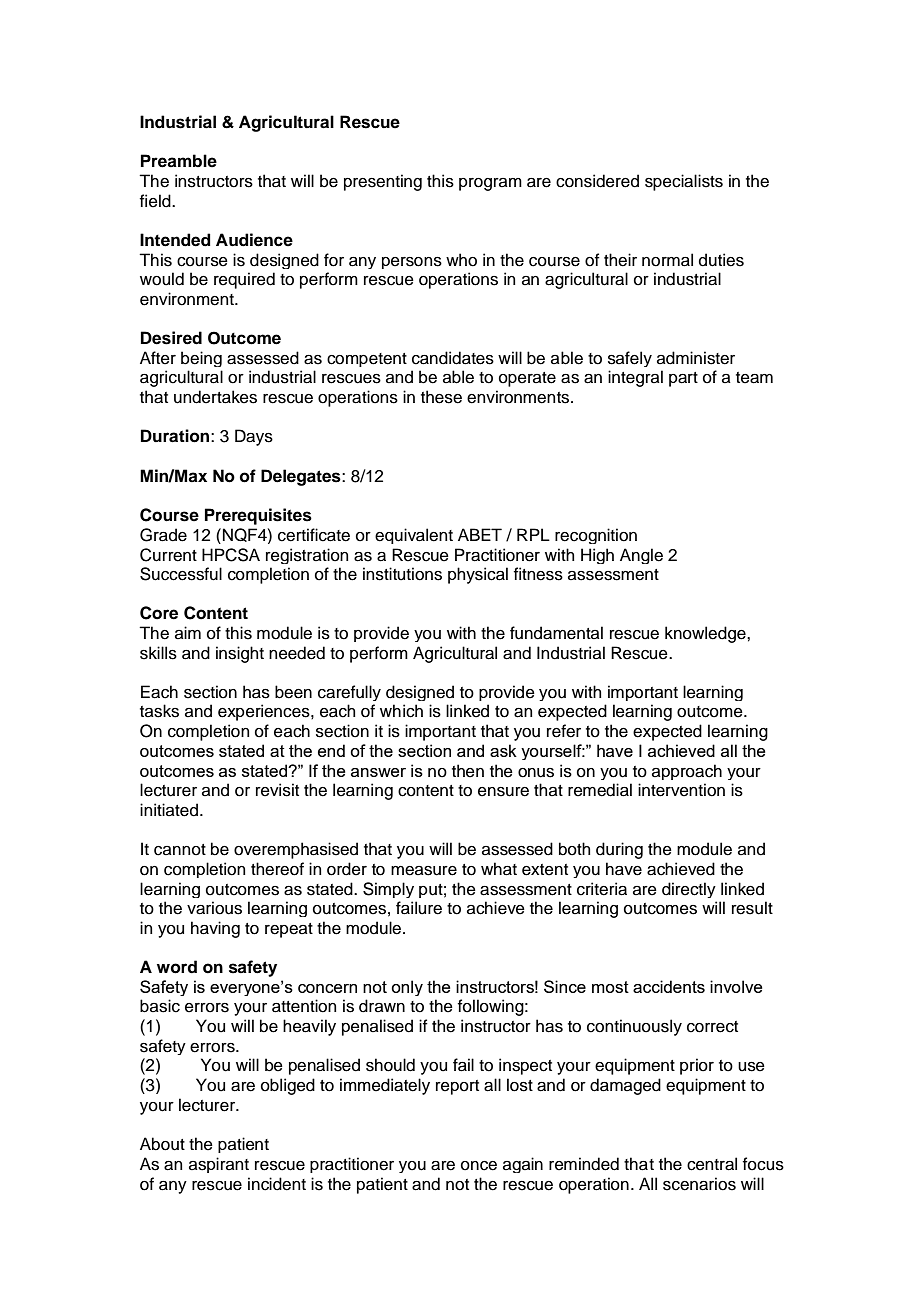  Describe the element at coordinates (468, 771) in the page. I see `then` at that location.
